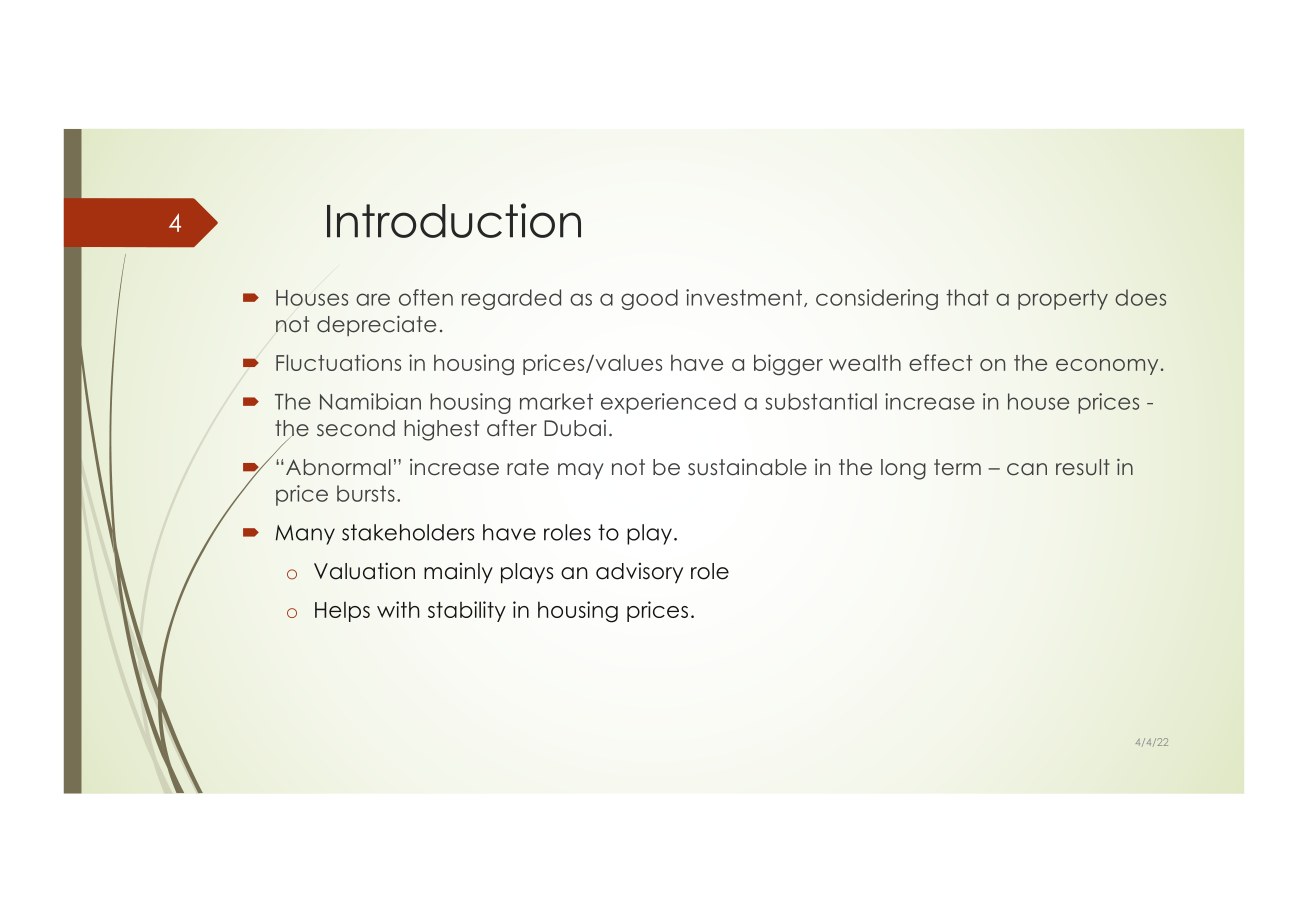 This screenshot has width=1308, height=924. What do you see at coordinates (398, 609) in the screenshot?
I see `with` at bounding box center [398, 609].
